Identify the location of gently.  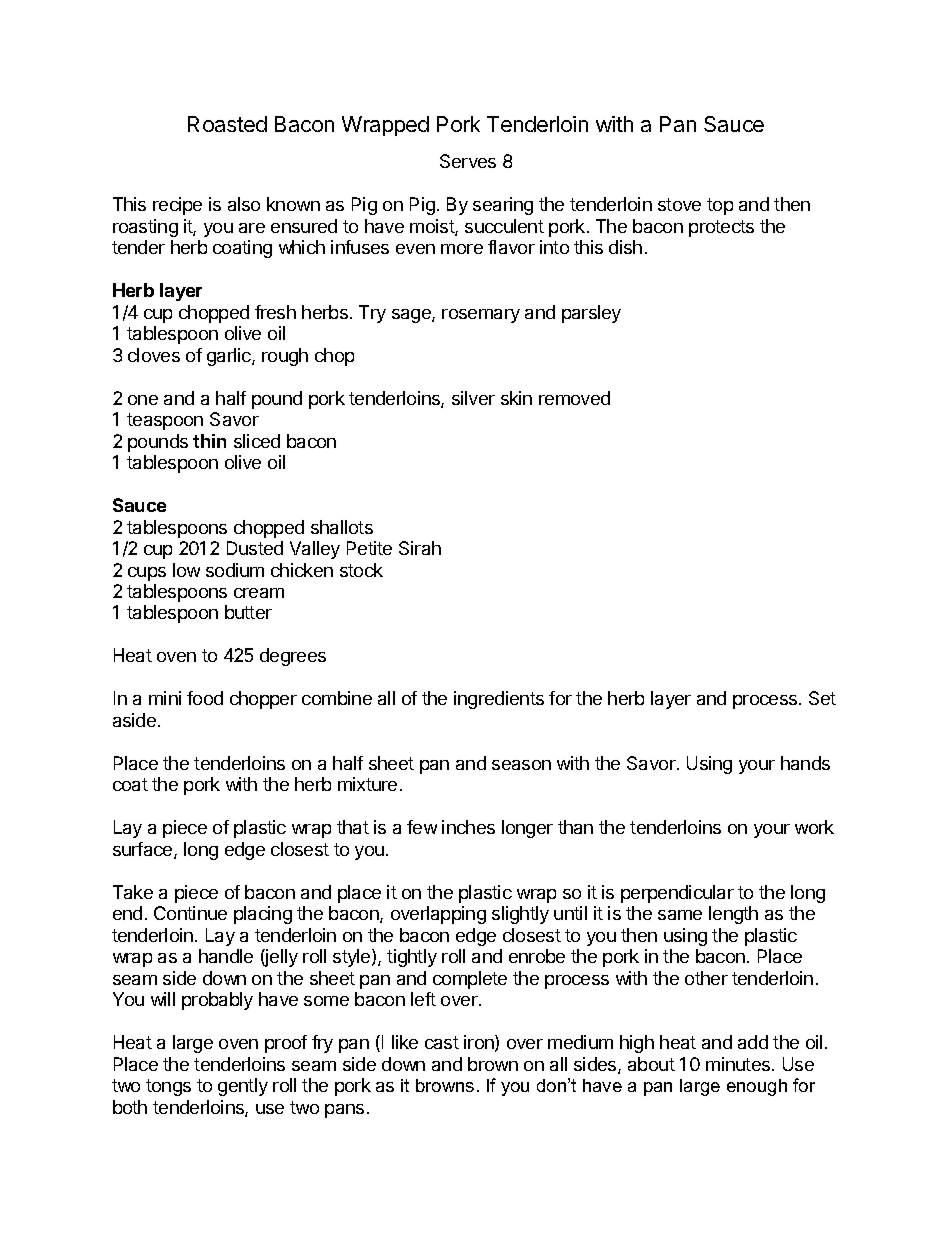
(243, 1087).
